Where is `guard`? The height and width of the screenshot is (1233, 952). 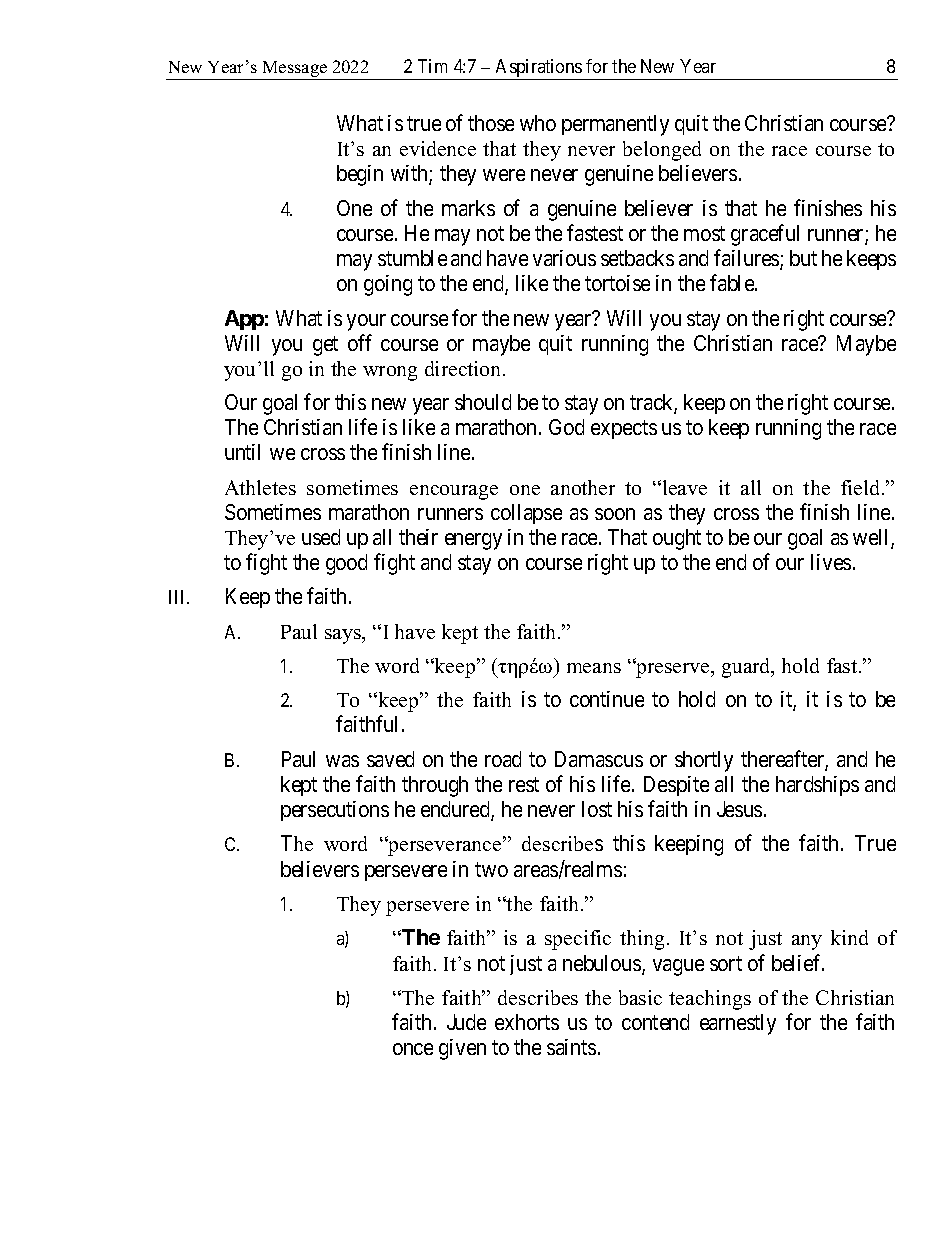 guard is located at coordinates (747, 668).
